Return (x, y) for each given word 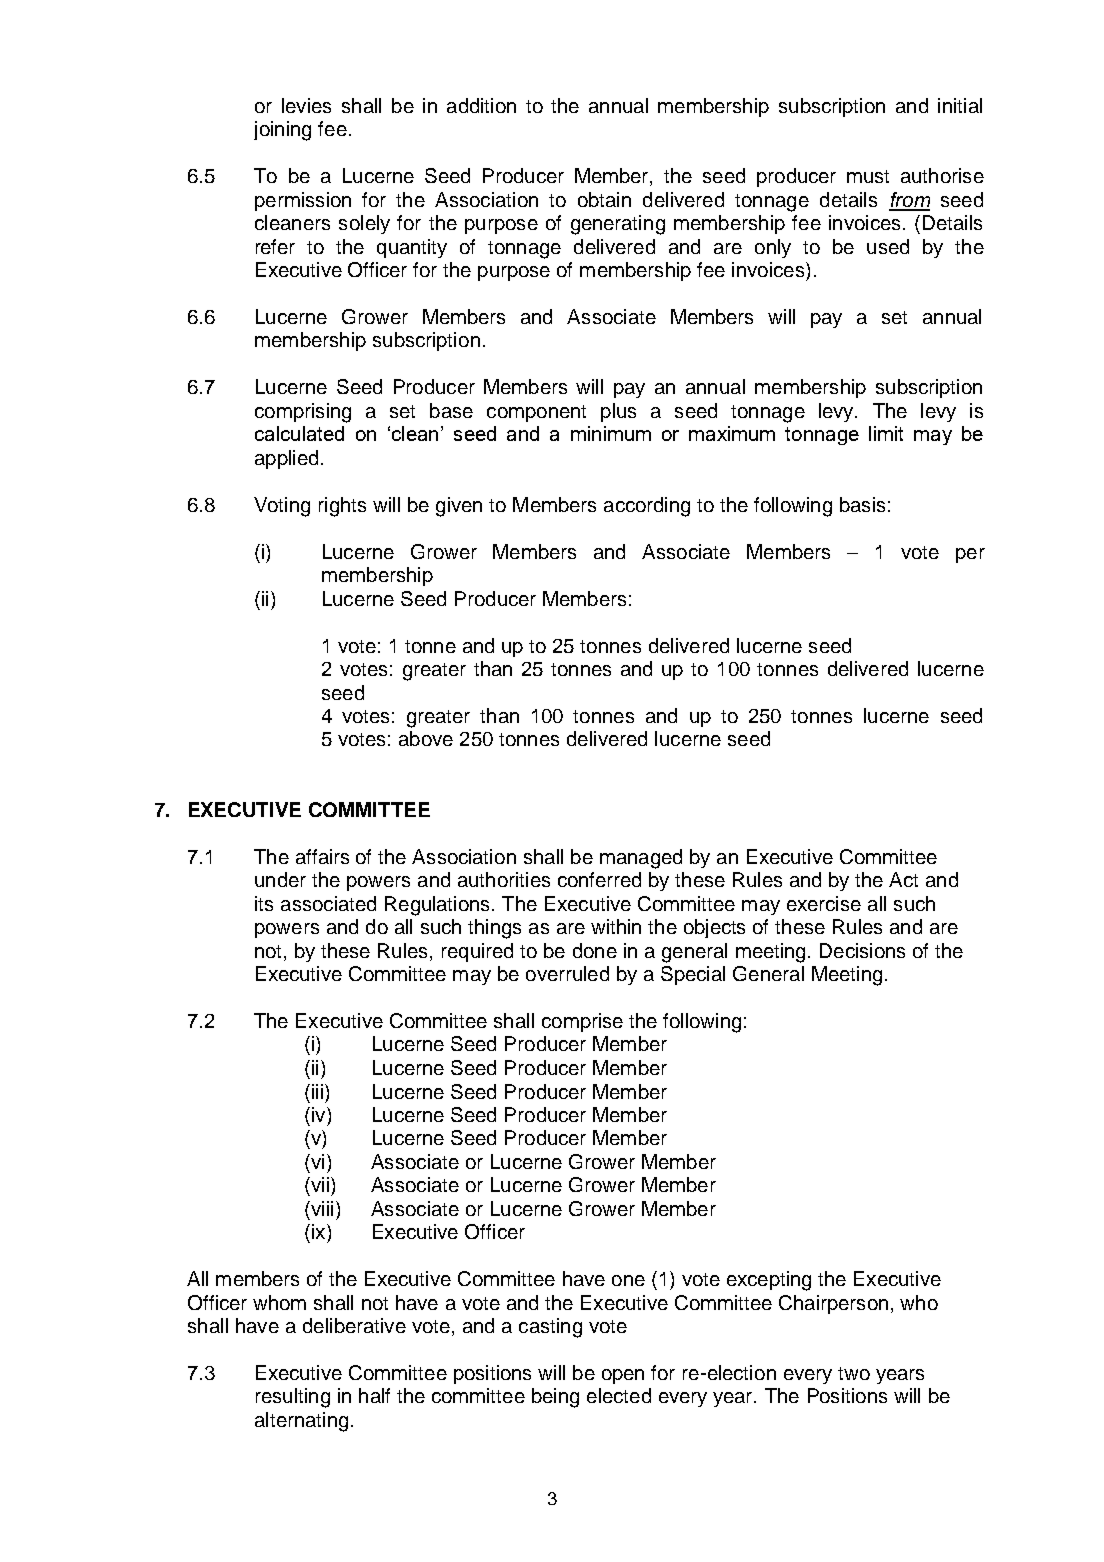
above (426, 738)
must (868, 176)
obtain (604, 199)
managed (641, 859)
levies (306, 105)
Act (903, 879)
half (374, 1395)
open (623, 1376)
